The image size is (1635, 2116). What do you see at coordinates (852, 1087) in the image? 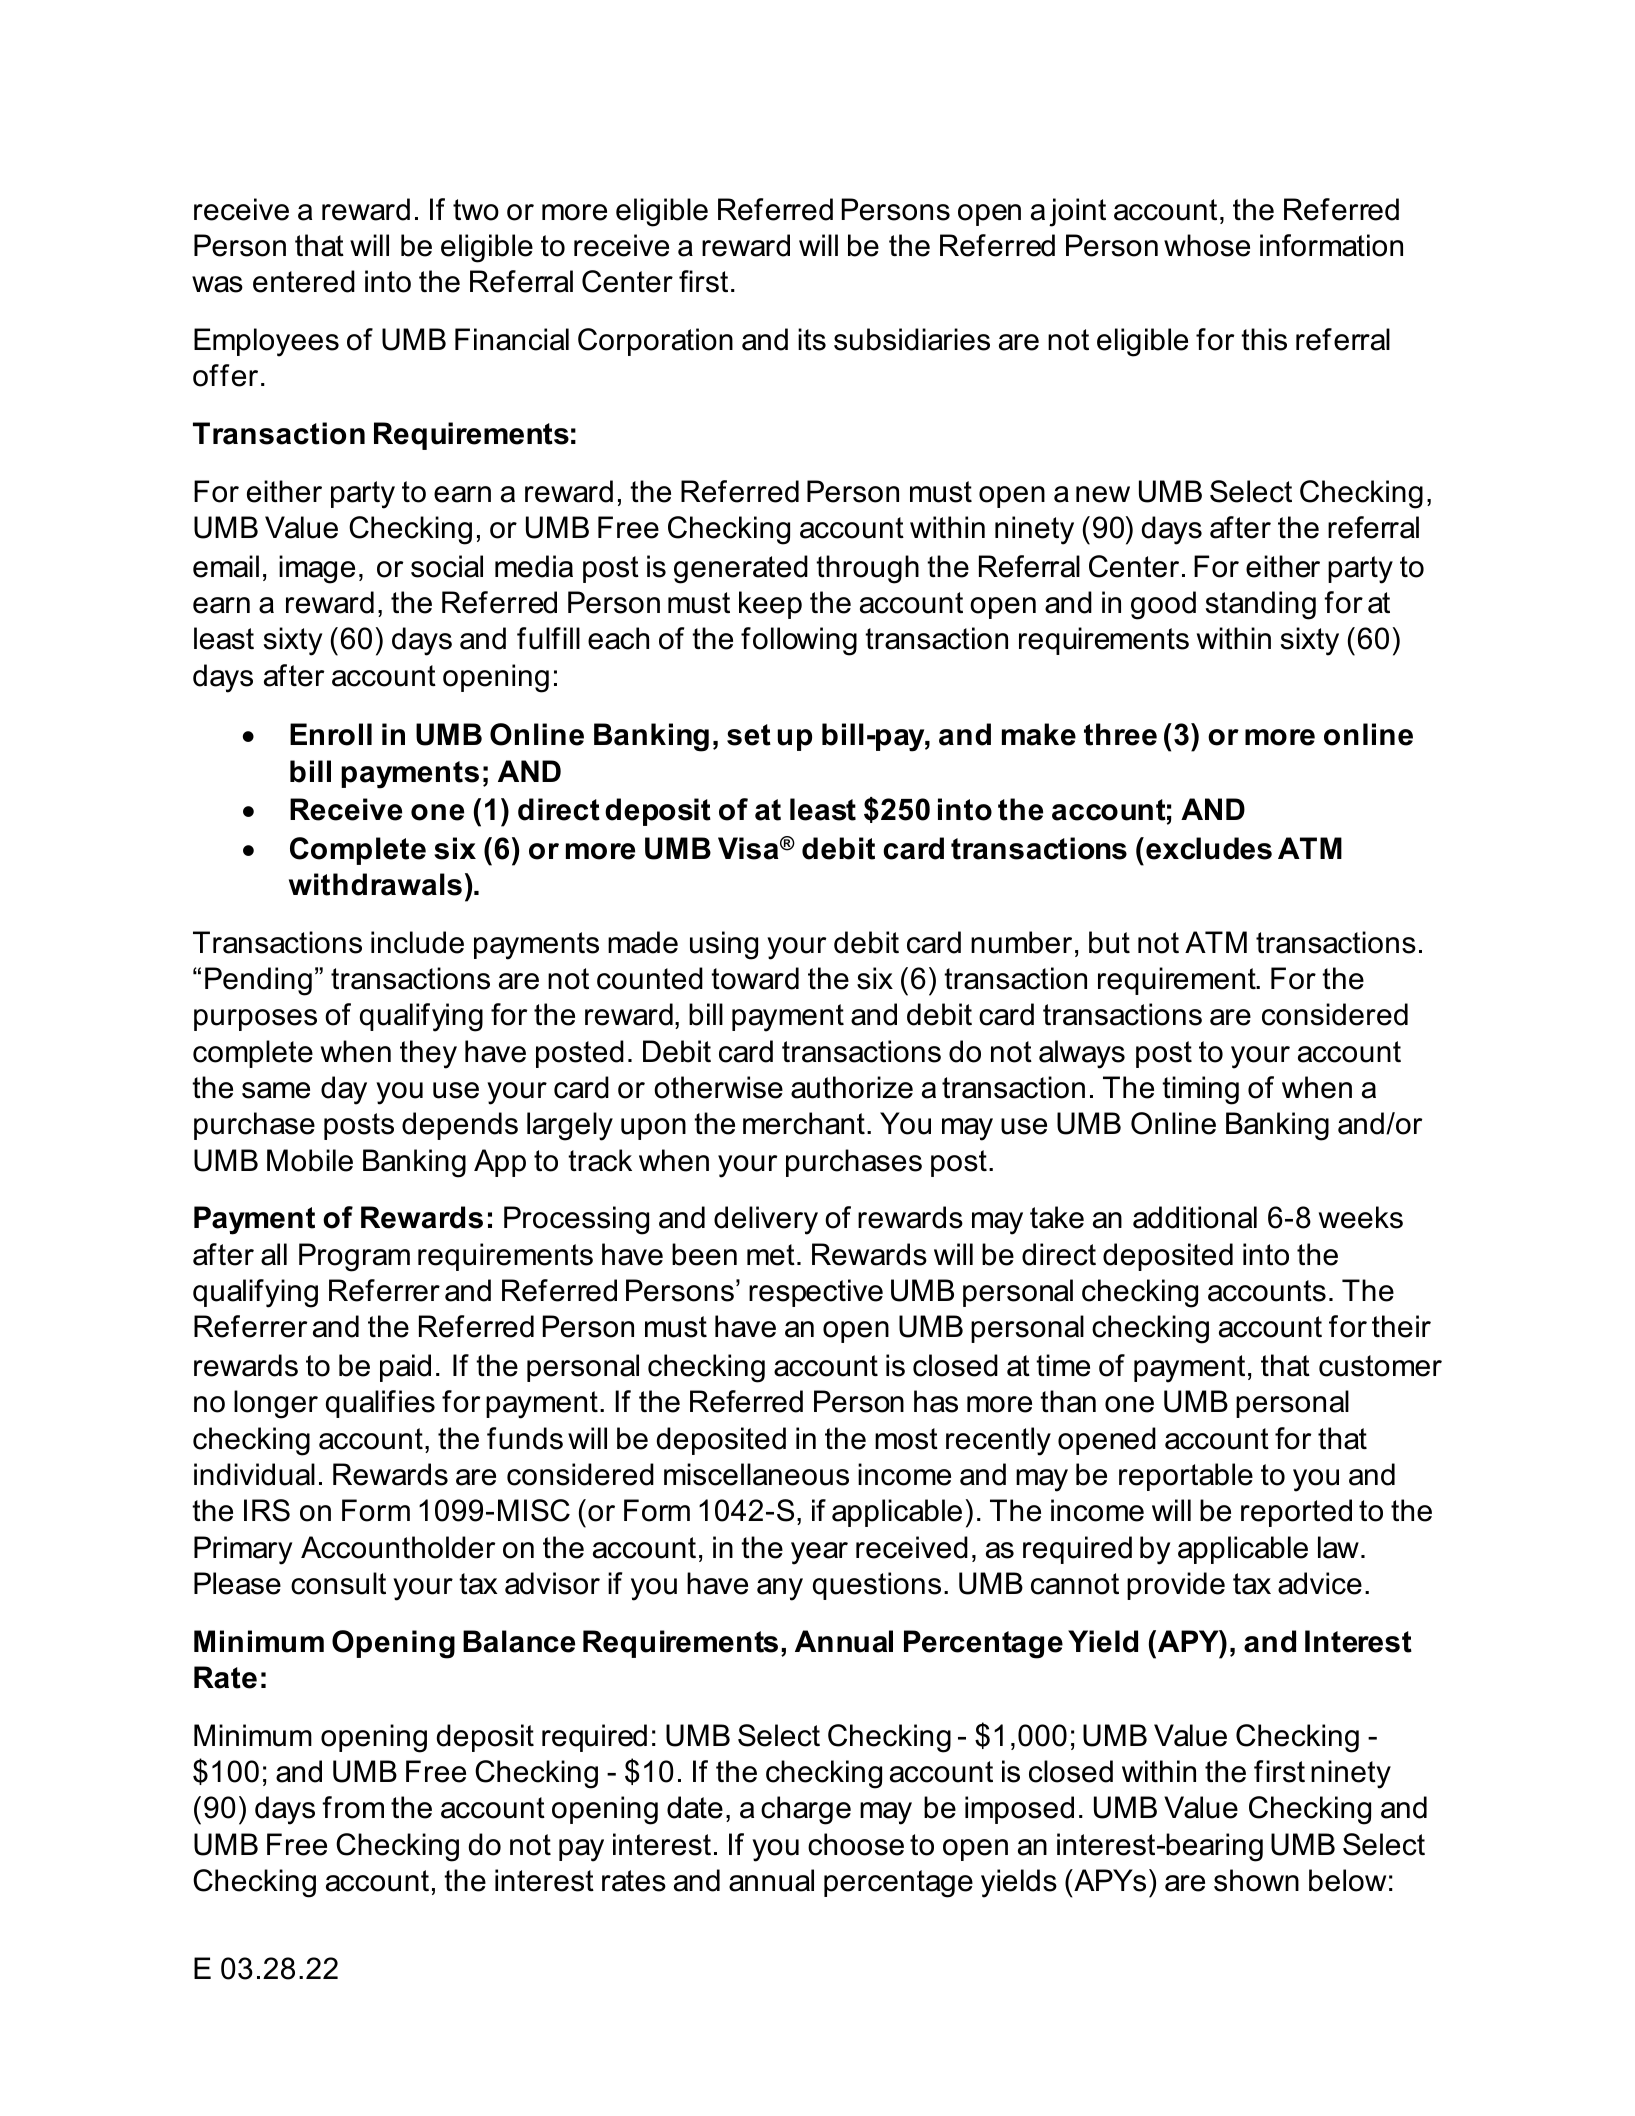
I see `authorize` at bounding box center [852, 1087].
